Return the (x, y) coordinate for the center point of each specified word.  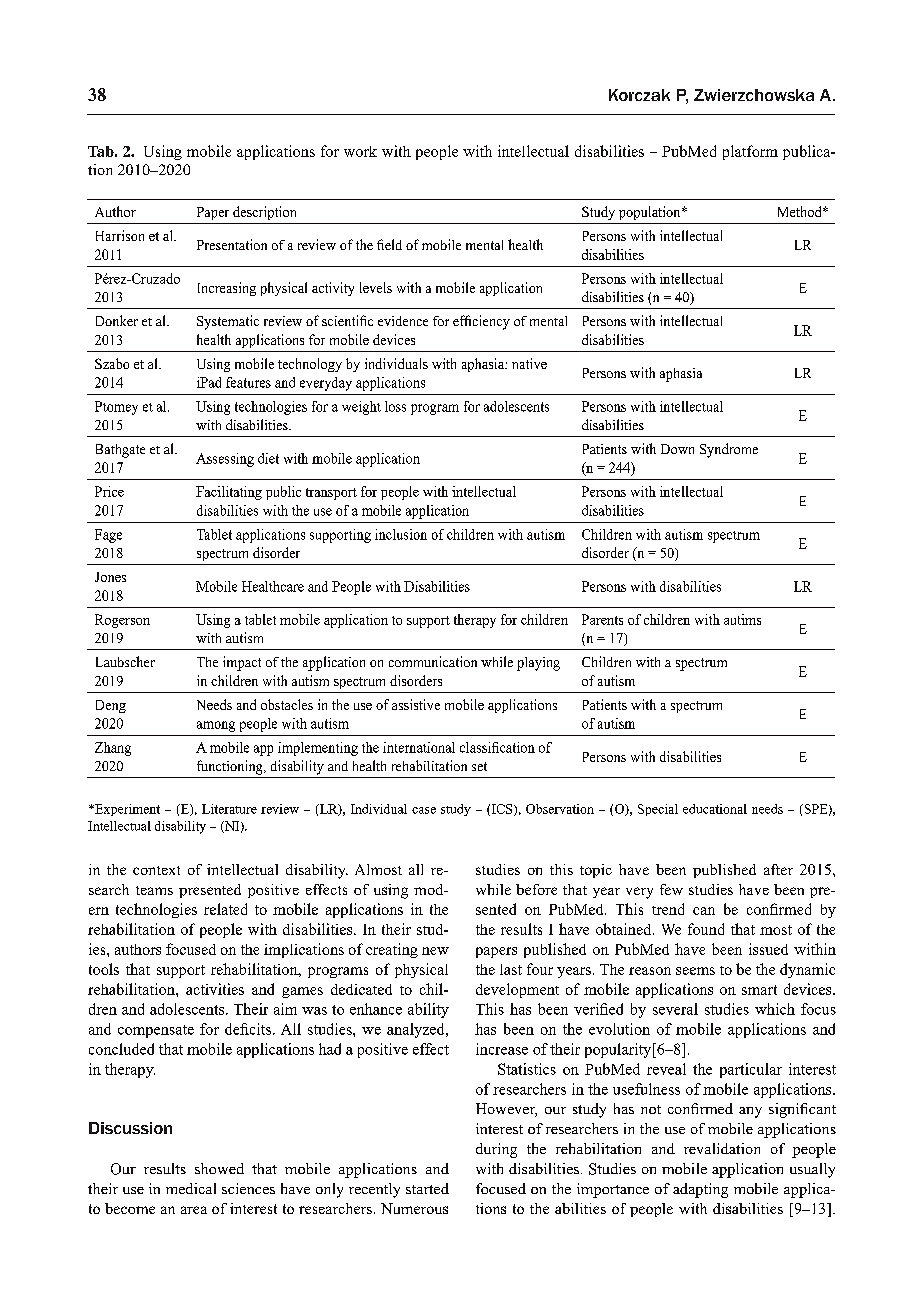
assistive (416, 704)
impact (242, 663)
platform (750, 152)
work (360, 151)
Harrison (120, 235)
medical (191, 1188)
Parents (602, 619)
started (427, 1188)
